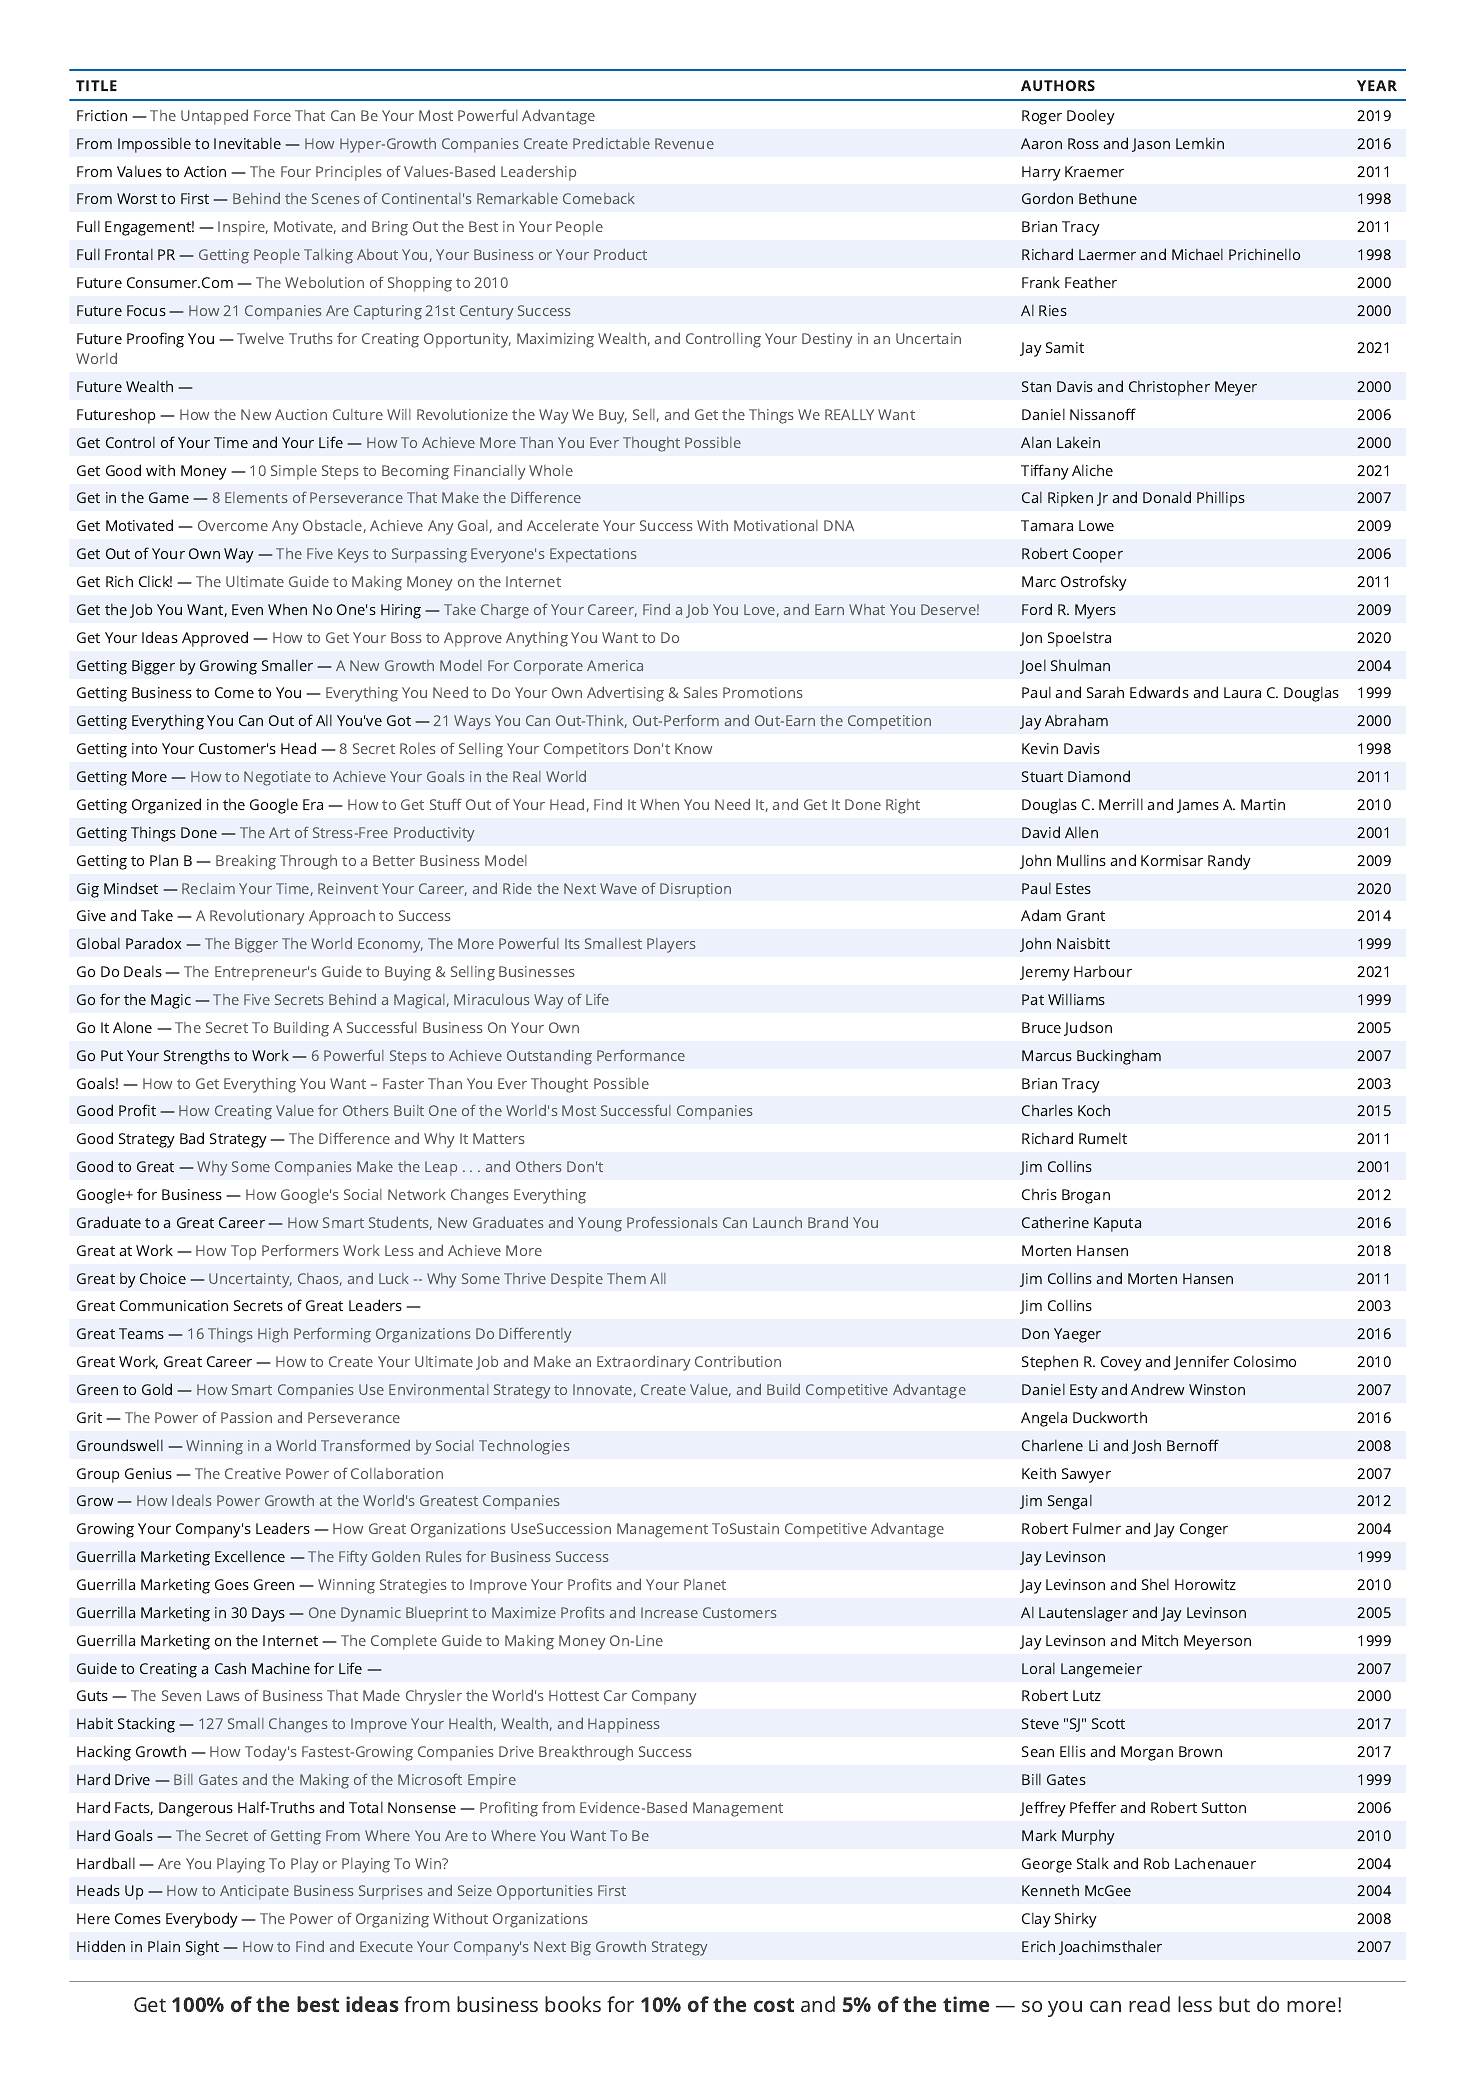  I want to click on Increase, so click(669, 1612).
